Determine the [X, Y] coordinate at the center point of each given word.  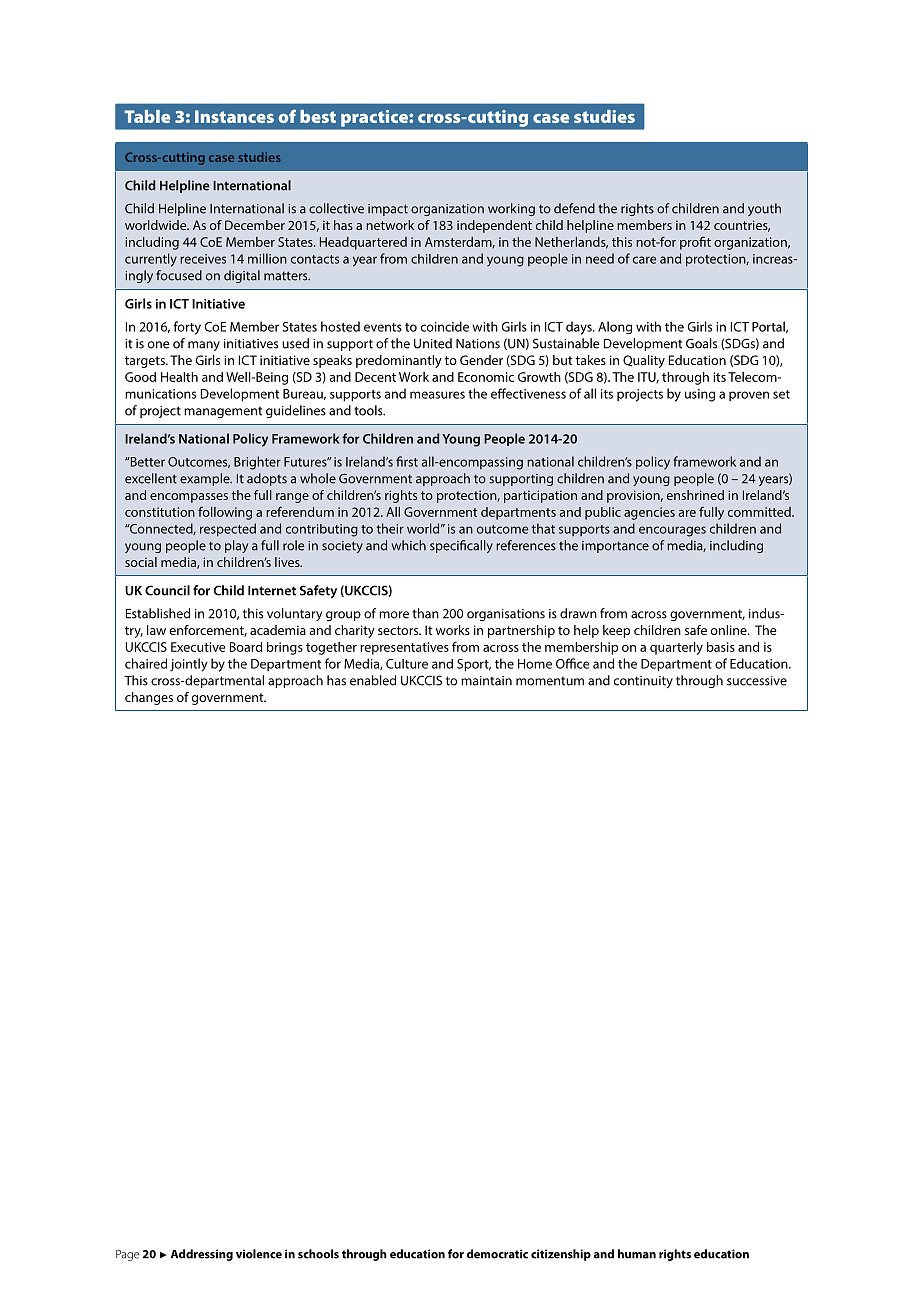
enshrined [695, 495]
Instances [234, 116]
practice [374, 118]
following [225, 513]
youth [764, 209]
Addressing [202, 1255]
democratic [497, 1254]
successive [757, 681]
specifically [461, 546]
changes [149, 698]
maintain [486, 681]
